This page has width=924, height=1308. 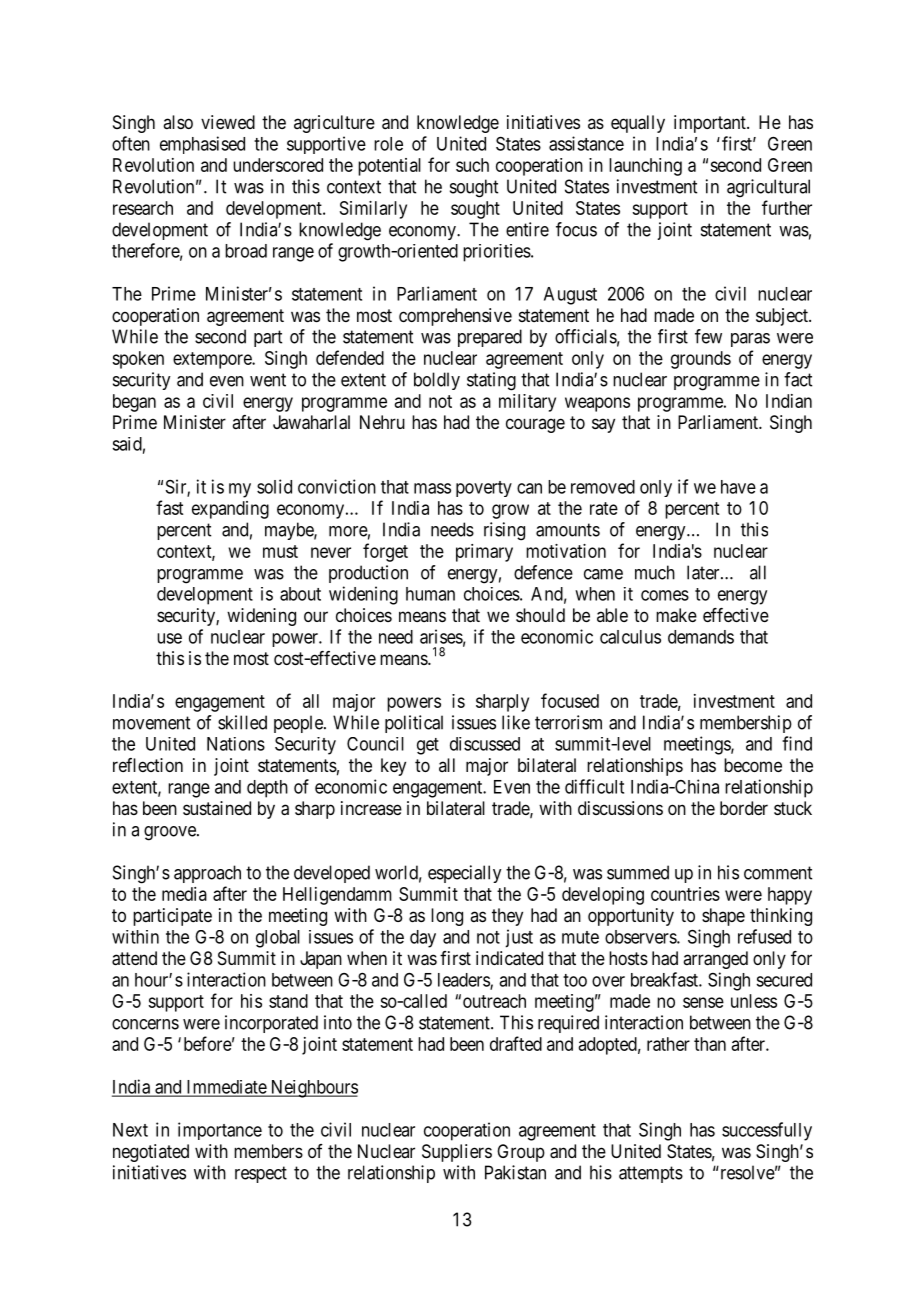 What do you see at coordinates (472, 165) in the page?
I see `such` at bounding box center [472, 165].
